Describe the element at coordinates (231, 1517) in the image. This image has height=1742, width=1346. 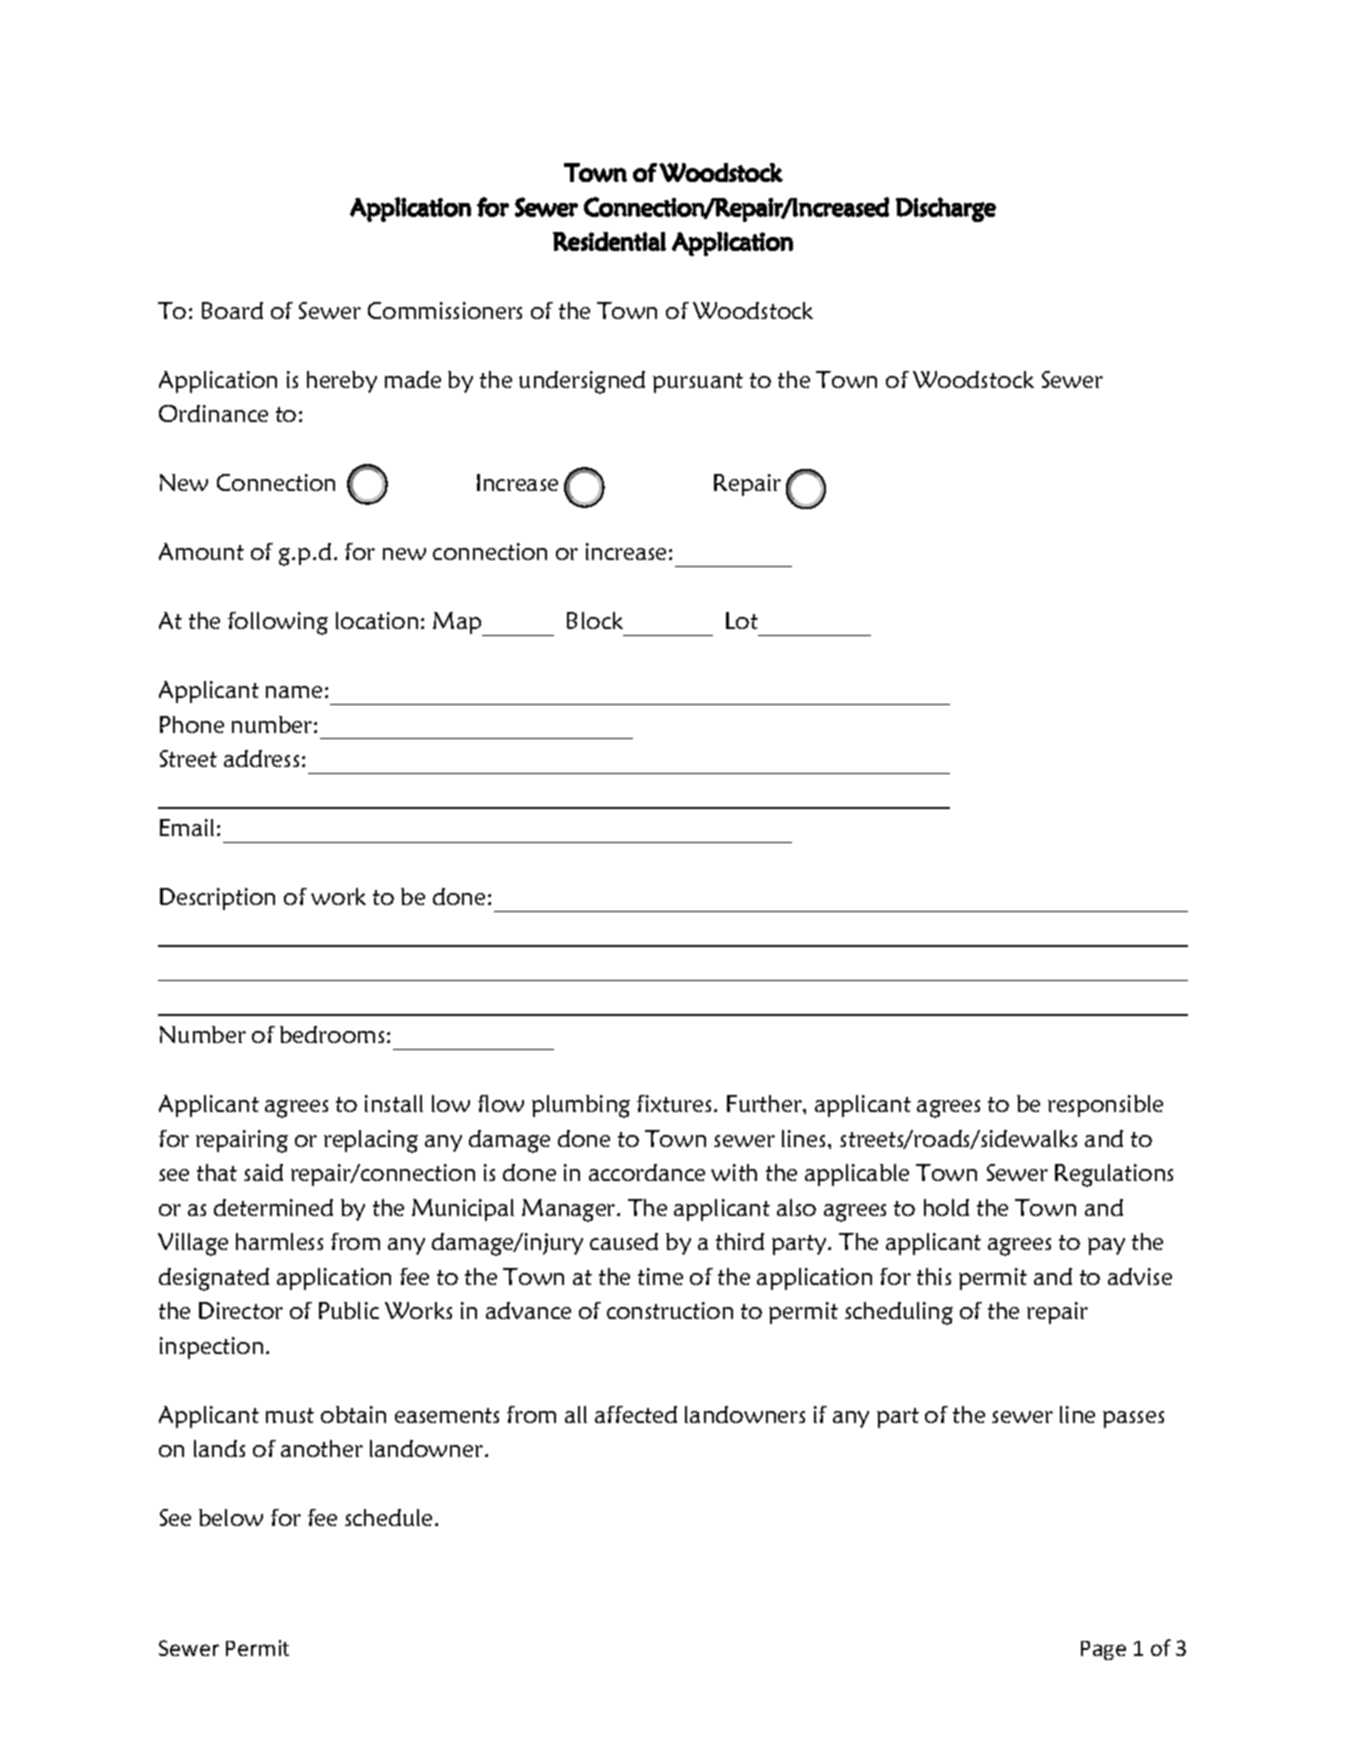
I see `below` at that location.
